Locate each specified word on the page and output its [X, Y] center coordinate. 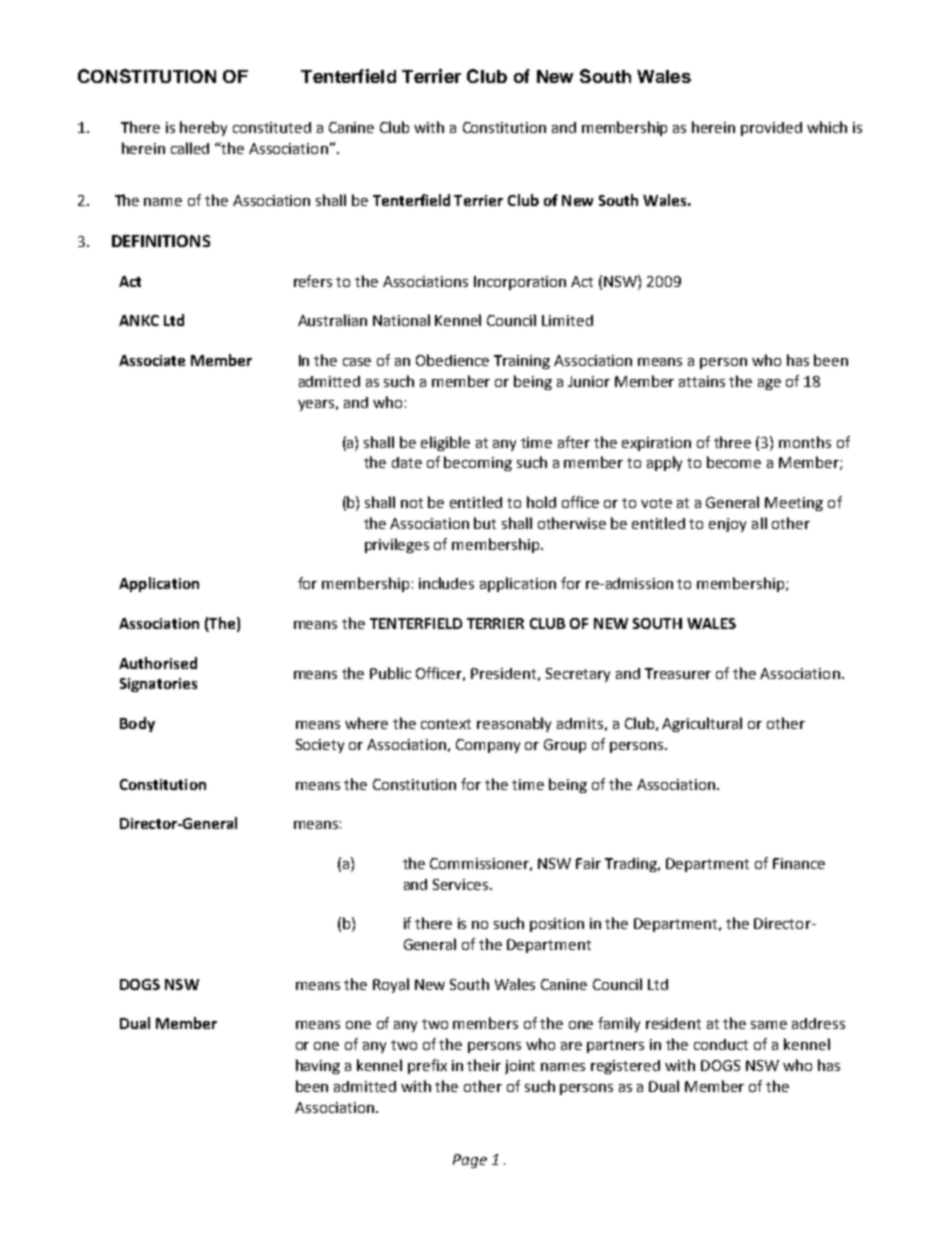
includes [446, 583]
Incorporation [520, 283]
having [318, 1066]
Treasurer [678, 673]
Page [470, 1161]
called [190, 148]
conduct [721, 1044]
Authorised [158, 663]
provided [771, 129]
